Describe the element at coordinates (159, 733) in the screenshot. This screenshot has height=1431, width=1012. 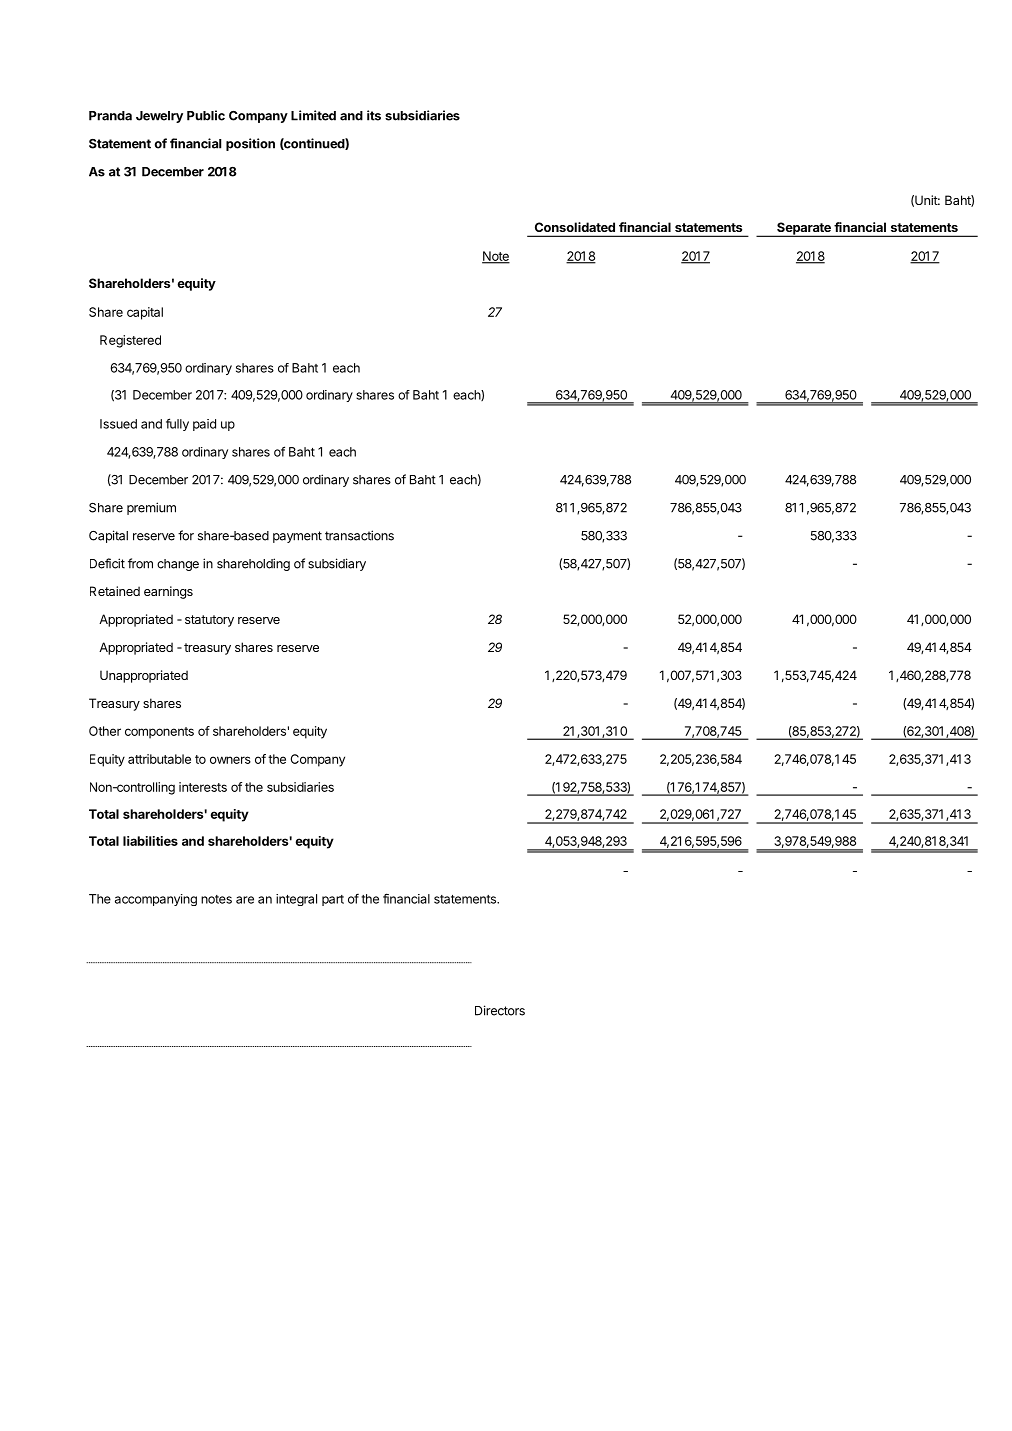
I see `components` at that location.
